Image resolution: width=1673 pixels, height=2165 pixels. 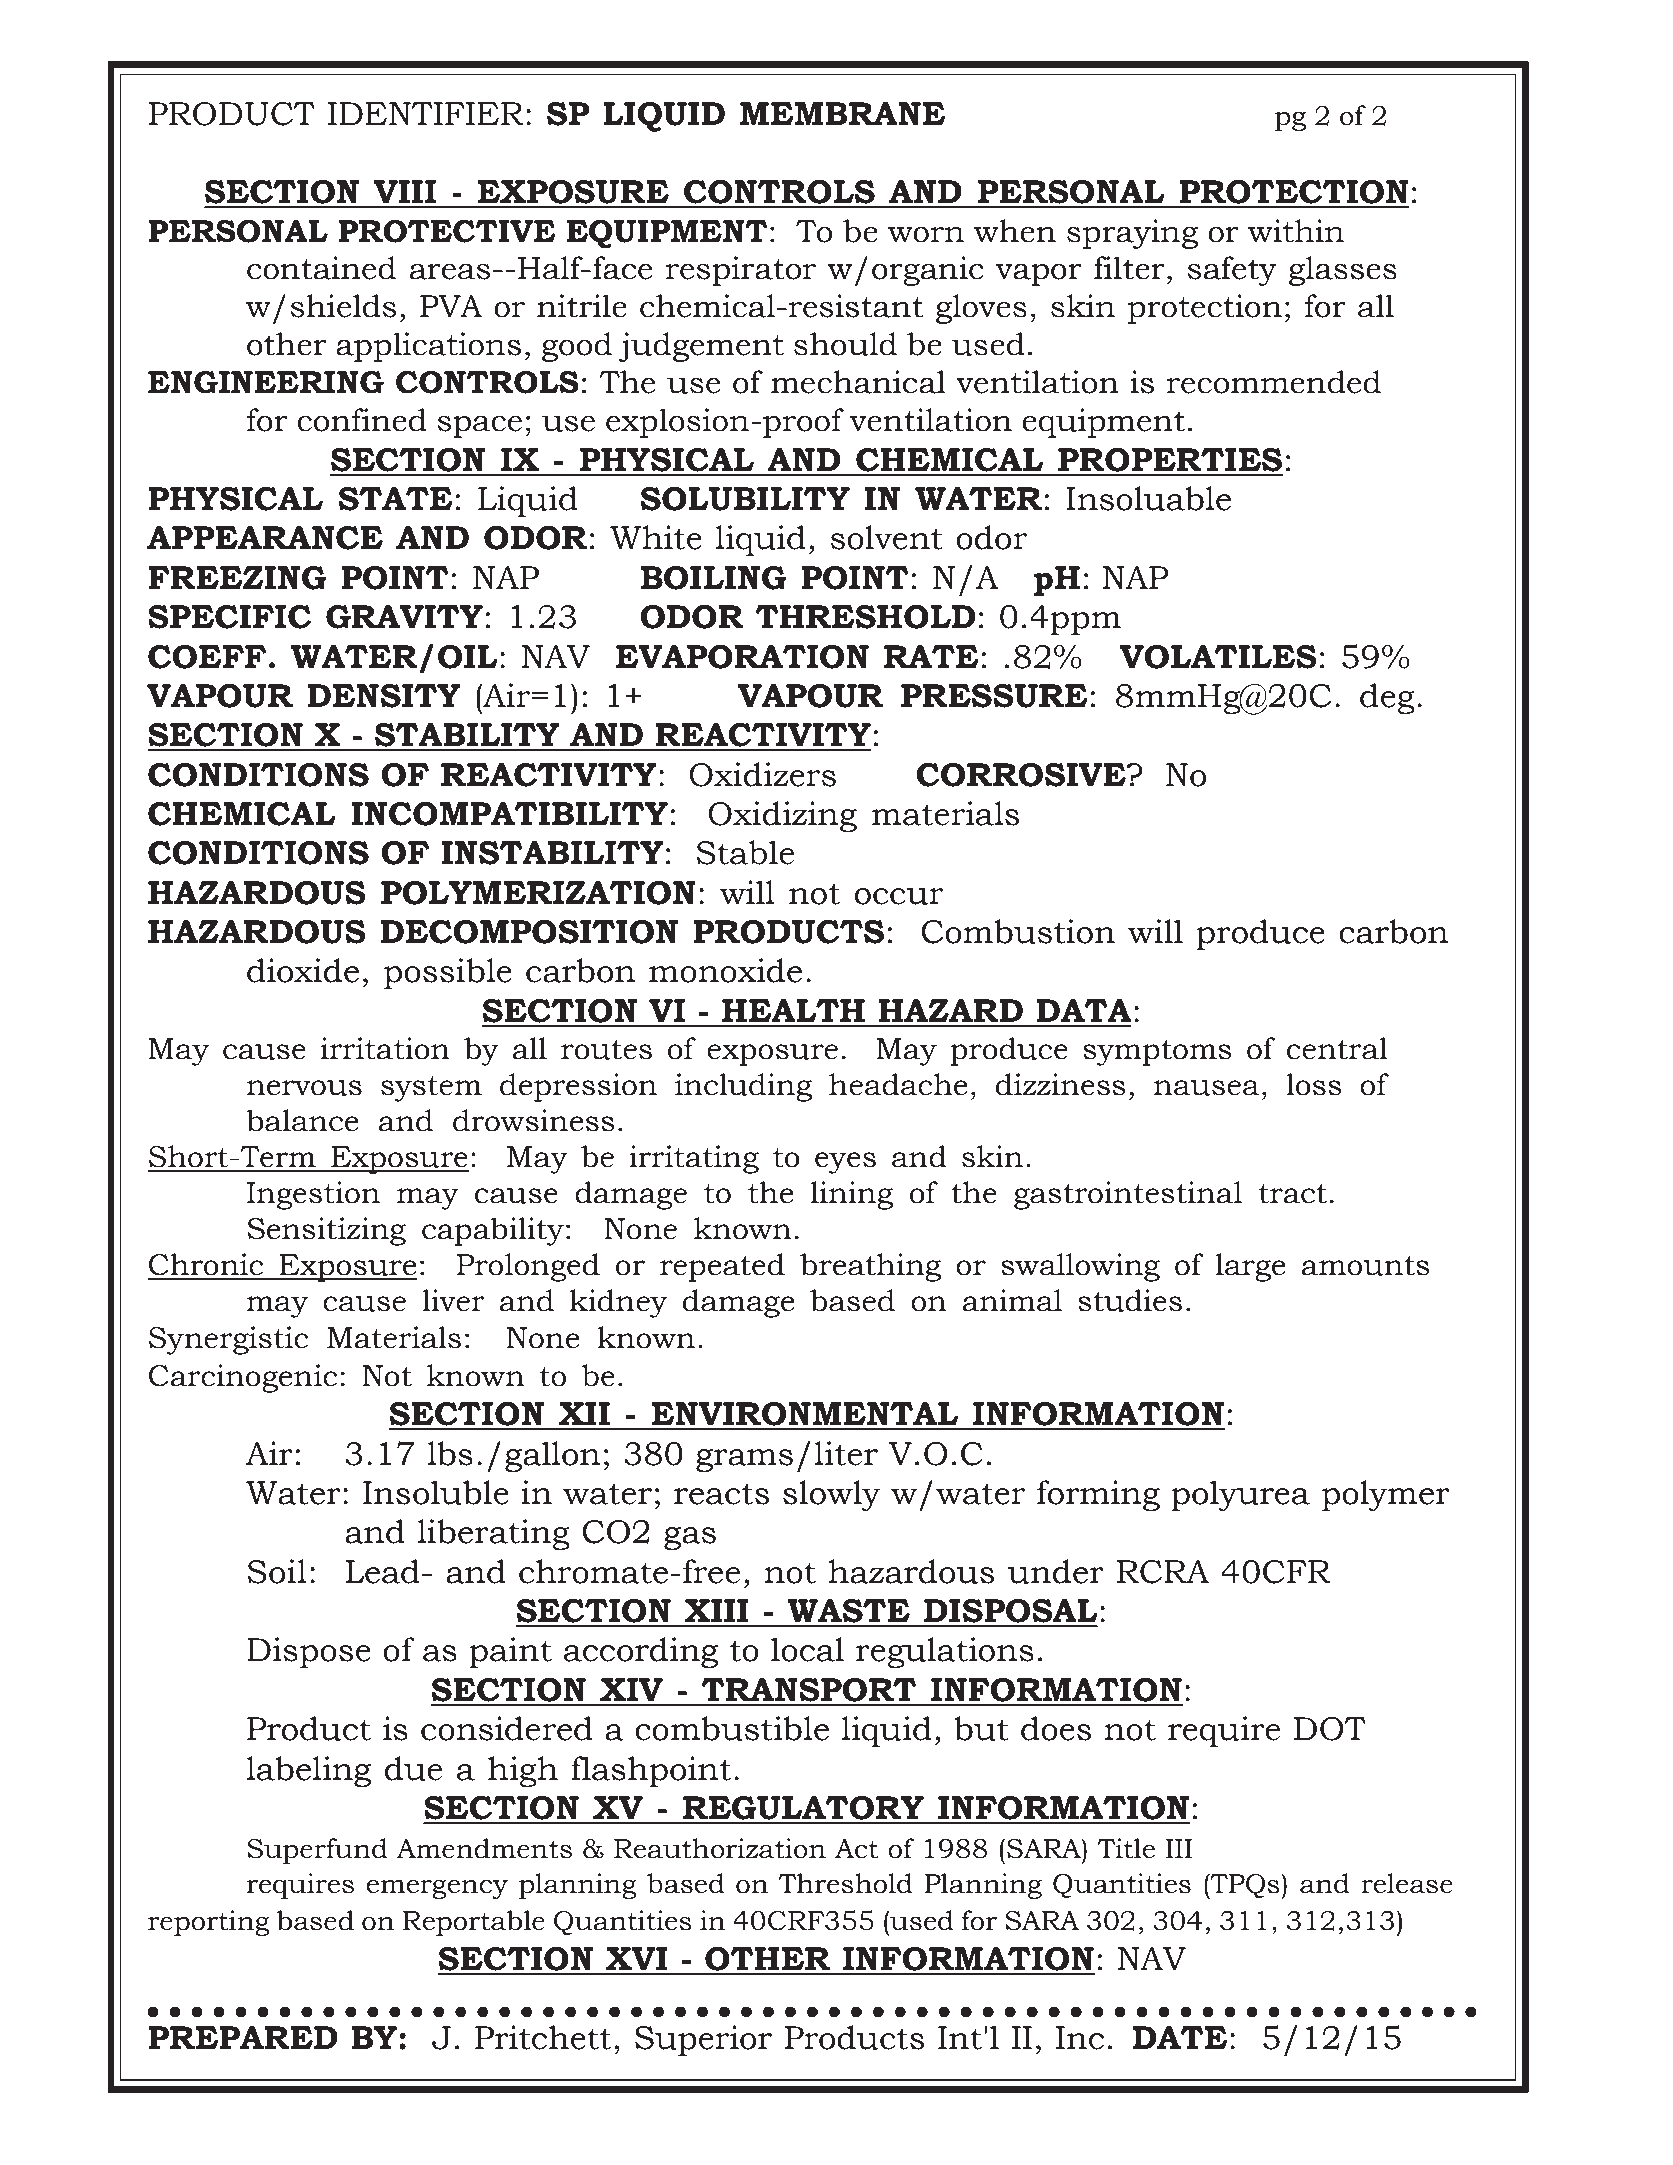 I want to click on PREPARED, so click(x=243, y=2037).
